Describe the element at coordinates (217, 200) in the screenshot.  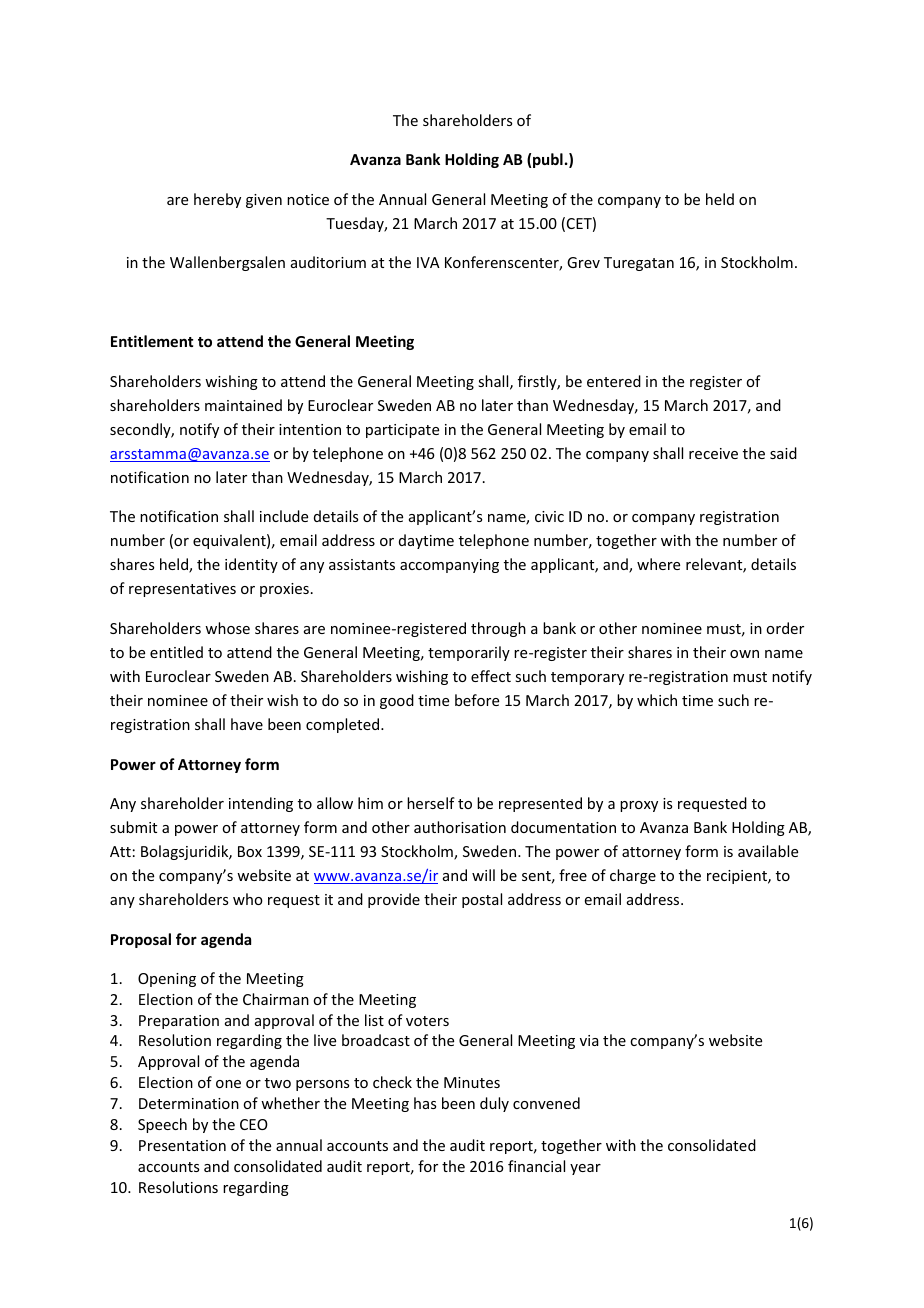
I see `hereby` at that location.
